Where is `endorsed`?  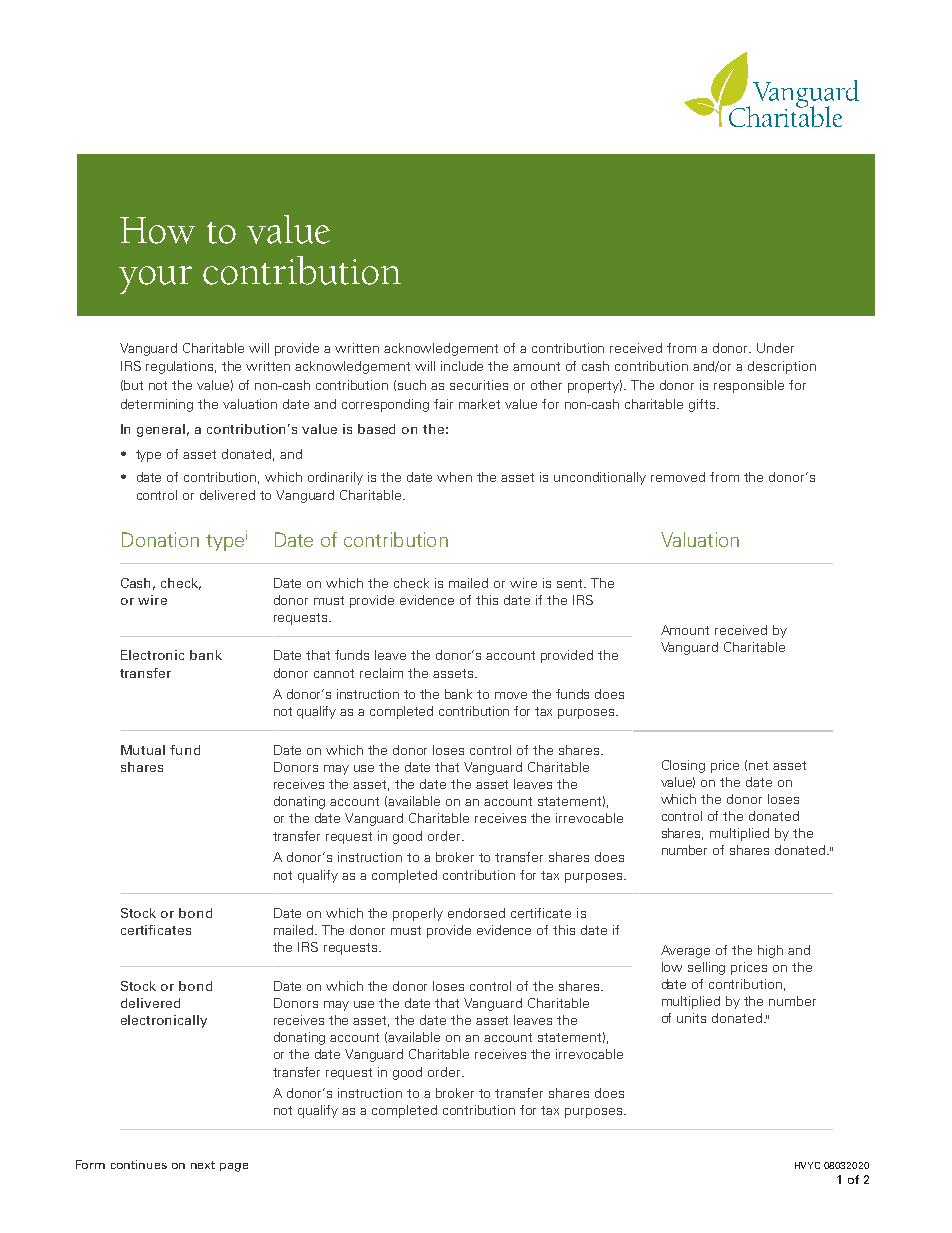 endorsed is located at coordinates (476, 913).
